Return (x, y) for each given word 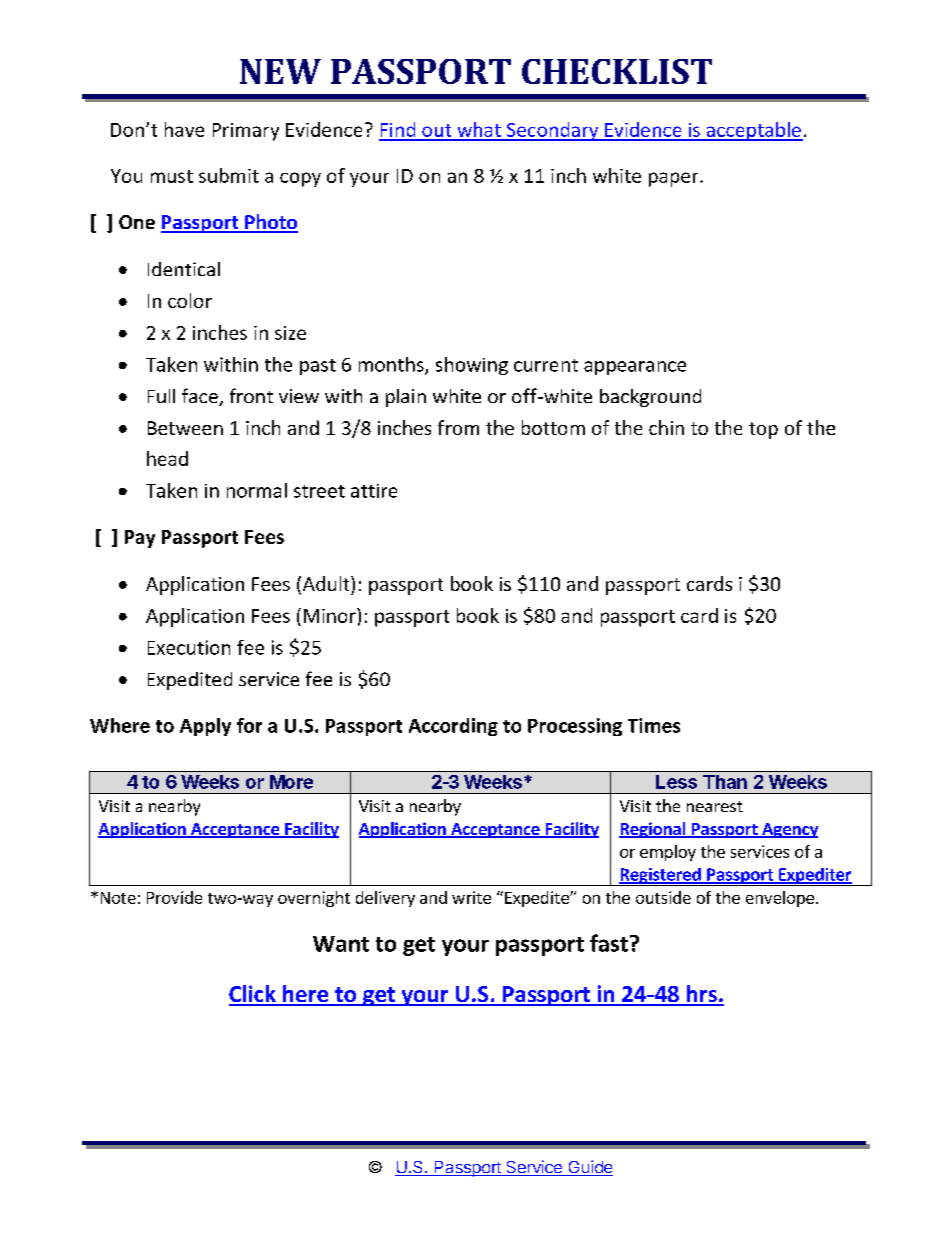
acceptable (753, 131)
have (184, 129)
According (453, 727)
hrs (701, 995)
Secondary (553, 131)
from (458, 427)
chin (666, 427)
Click (253, 995)
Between (185, 428)
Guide (589, 1168)
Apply (205, 727)
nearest (715, 806)
